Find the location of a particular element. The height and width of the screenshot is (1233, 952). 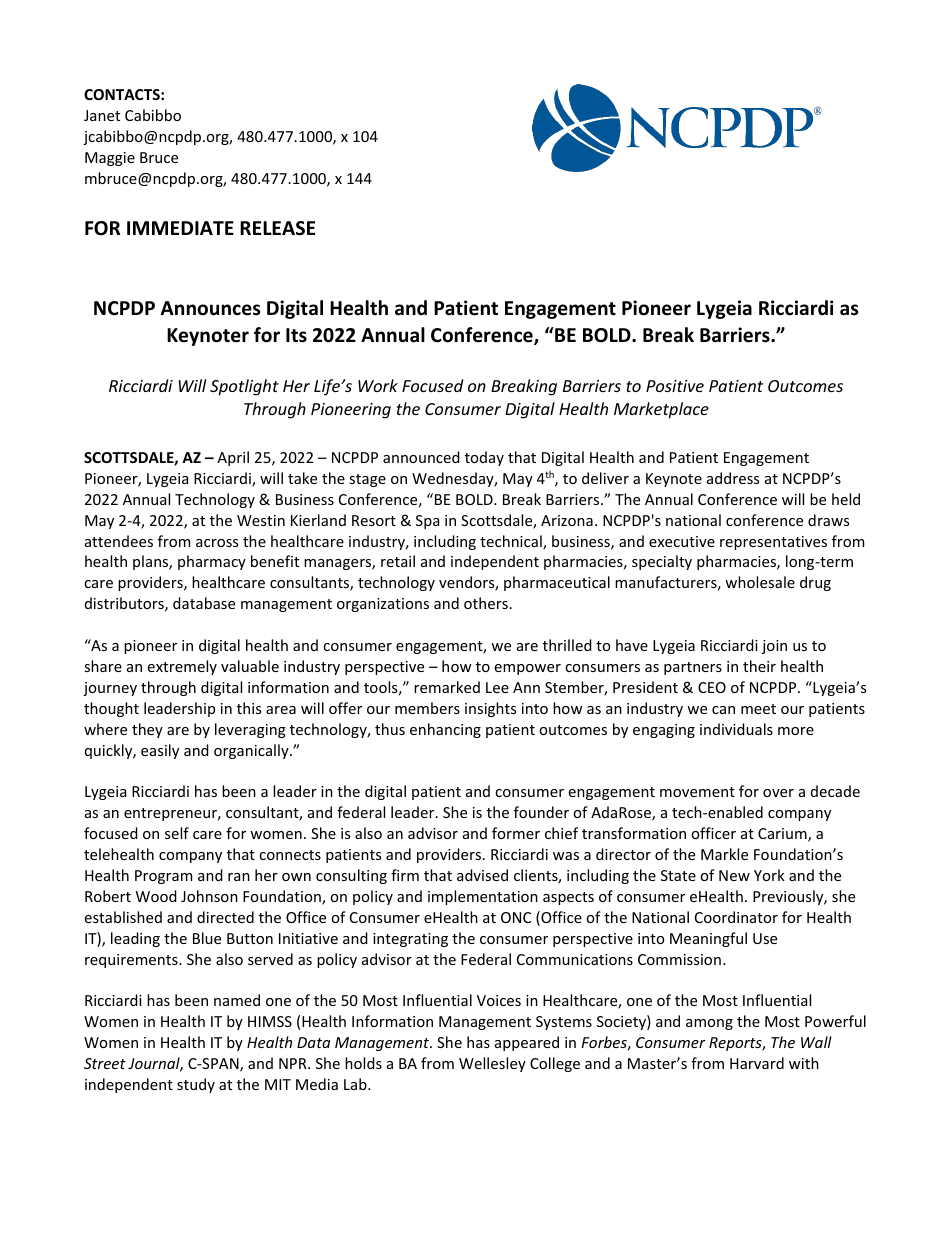

enhancing is located at coordinates (445, 730).
